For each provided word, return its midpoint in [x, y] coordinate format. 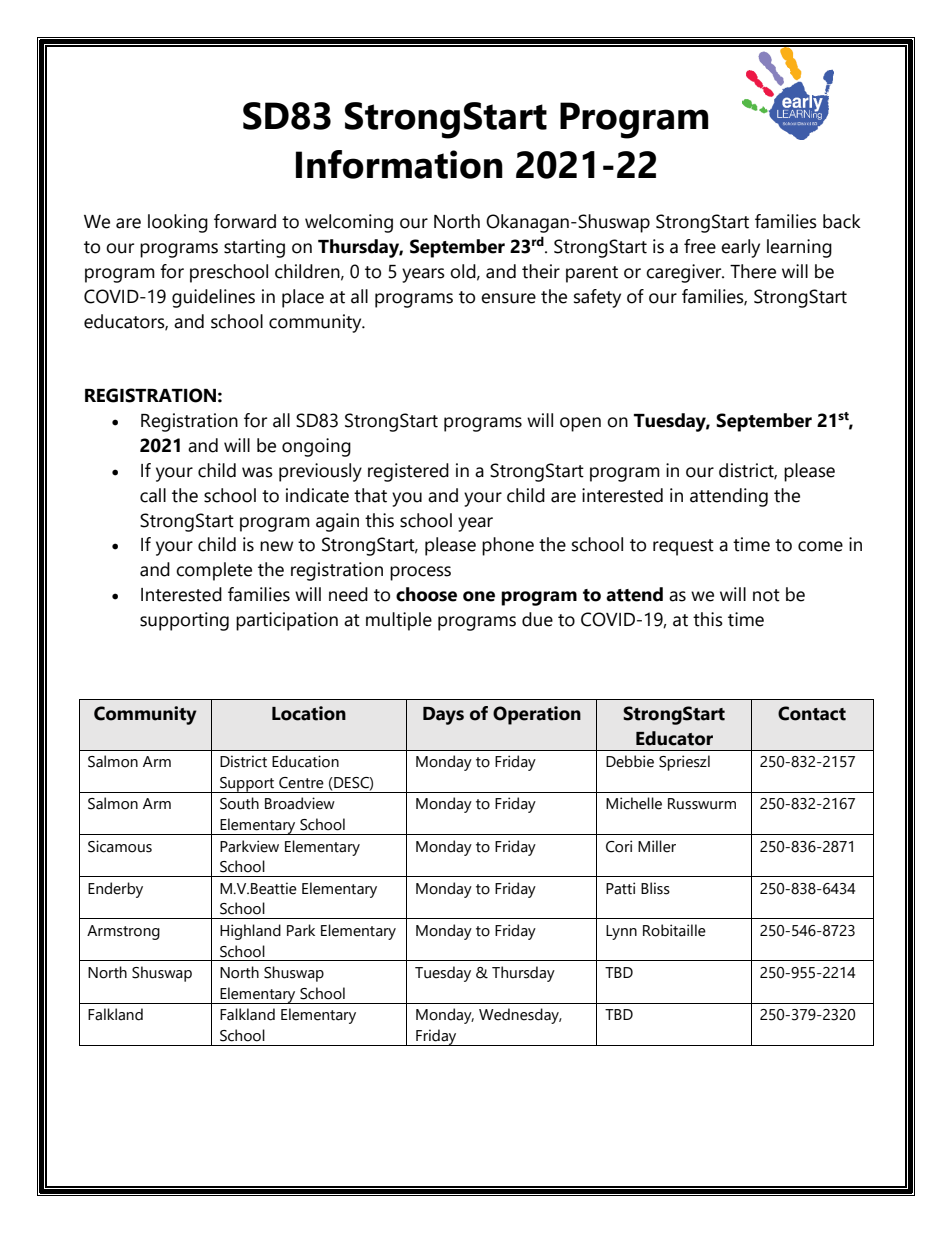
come [820, 546]
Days [443, 716]
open [580, 424]
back [842, 221]
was [257, 472]
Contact [812, 713]
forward [245, 221]
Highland [250, 932]
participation [287, 621]
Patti [620, 888]
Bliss [655, 888]
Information [399, 164]
